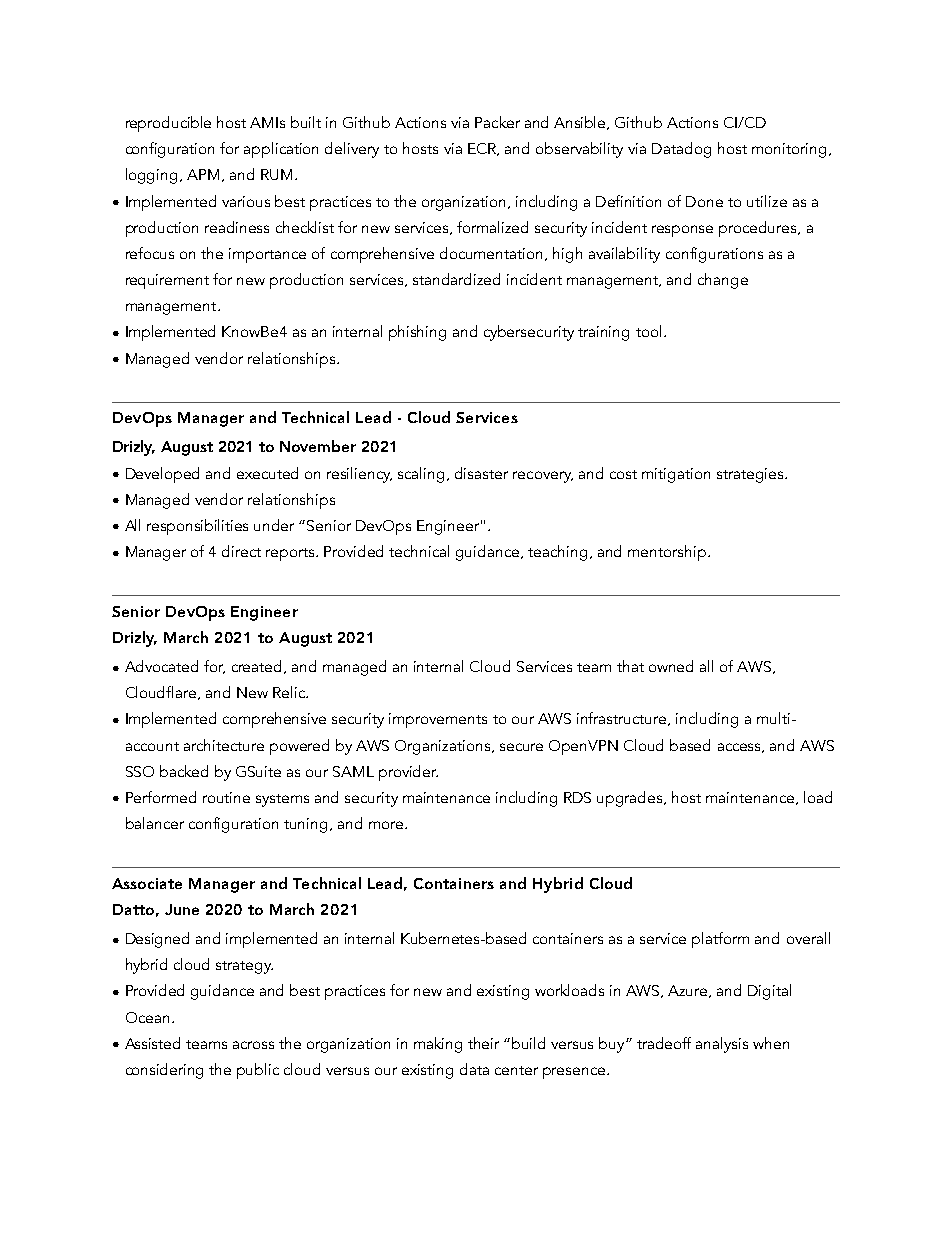  I want to click on APM, so click(203, 174).
